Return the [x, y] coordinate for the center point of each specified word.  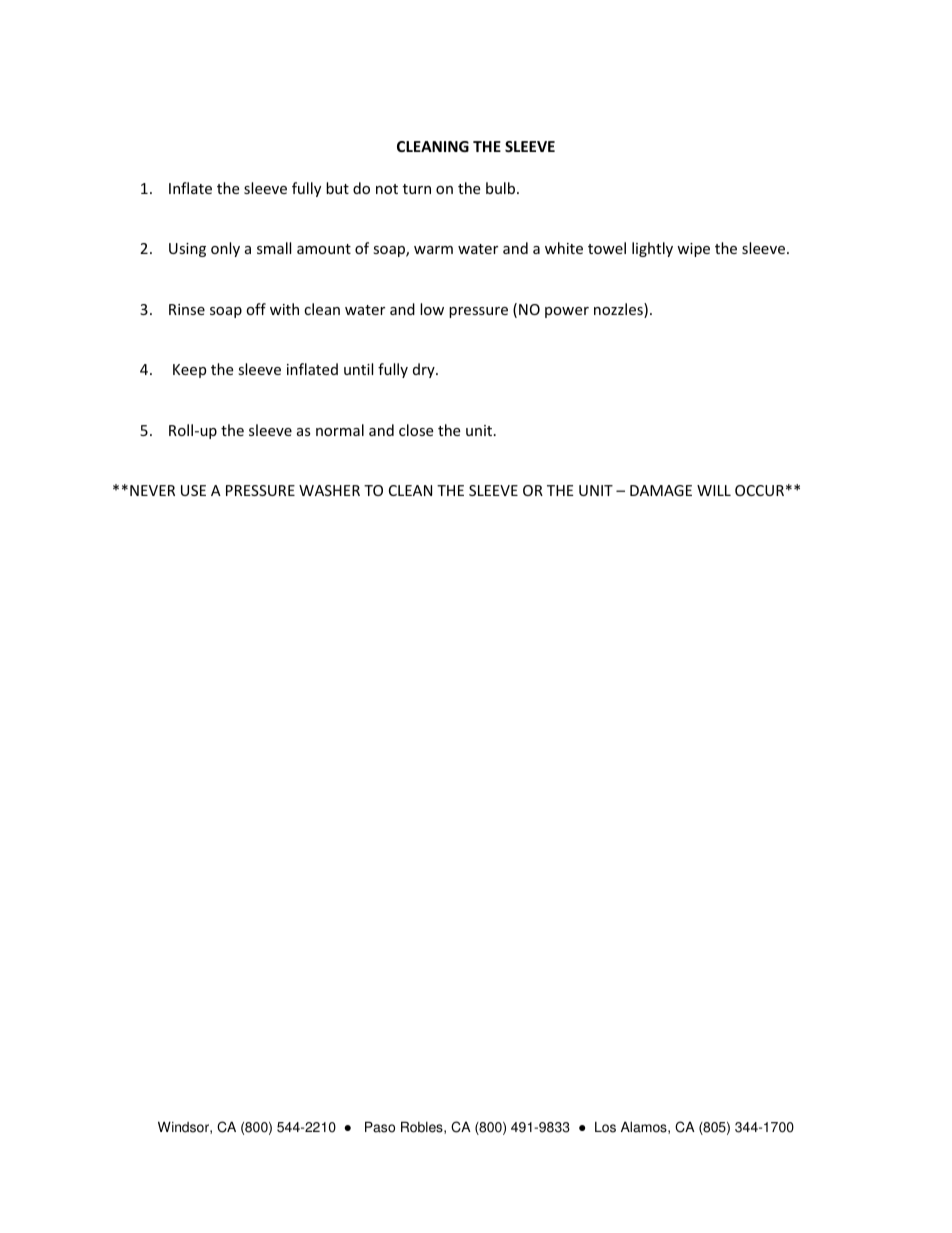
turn [417, 189]
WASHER [329, 490]
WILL [714, 490]
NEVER [152, 490]
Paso [380, 1127]
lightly [652, 249]
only [225, 249]
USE [193, 490]
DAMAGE [661, 490]
